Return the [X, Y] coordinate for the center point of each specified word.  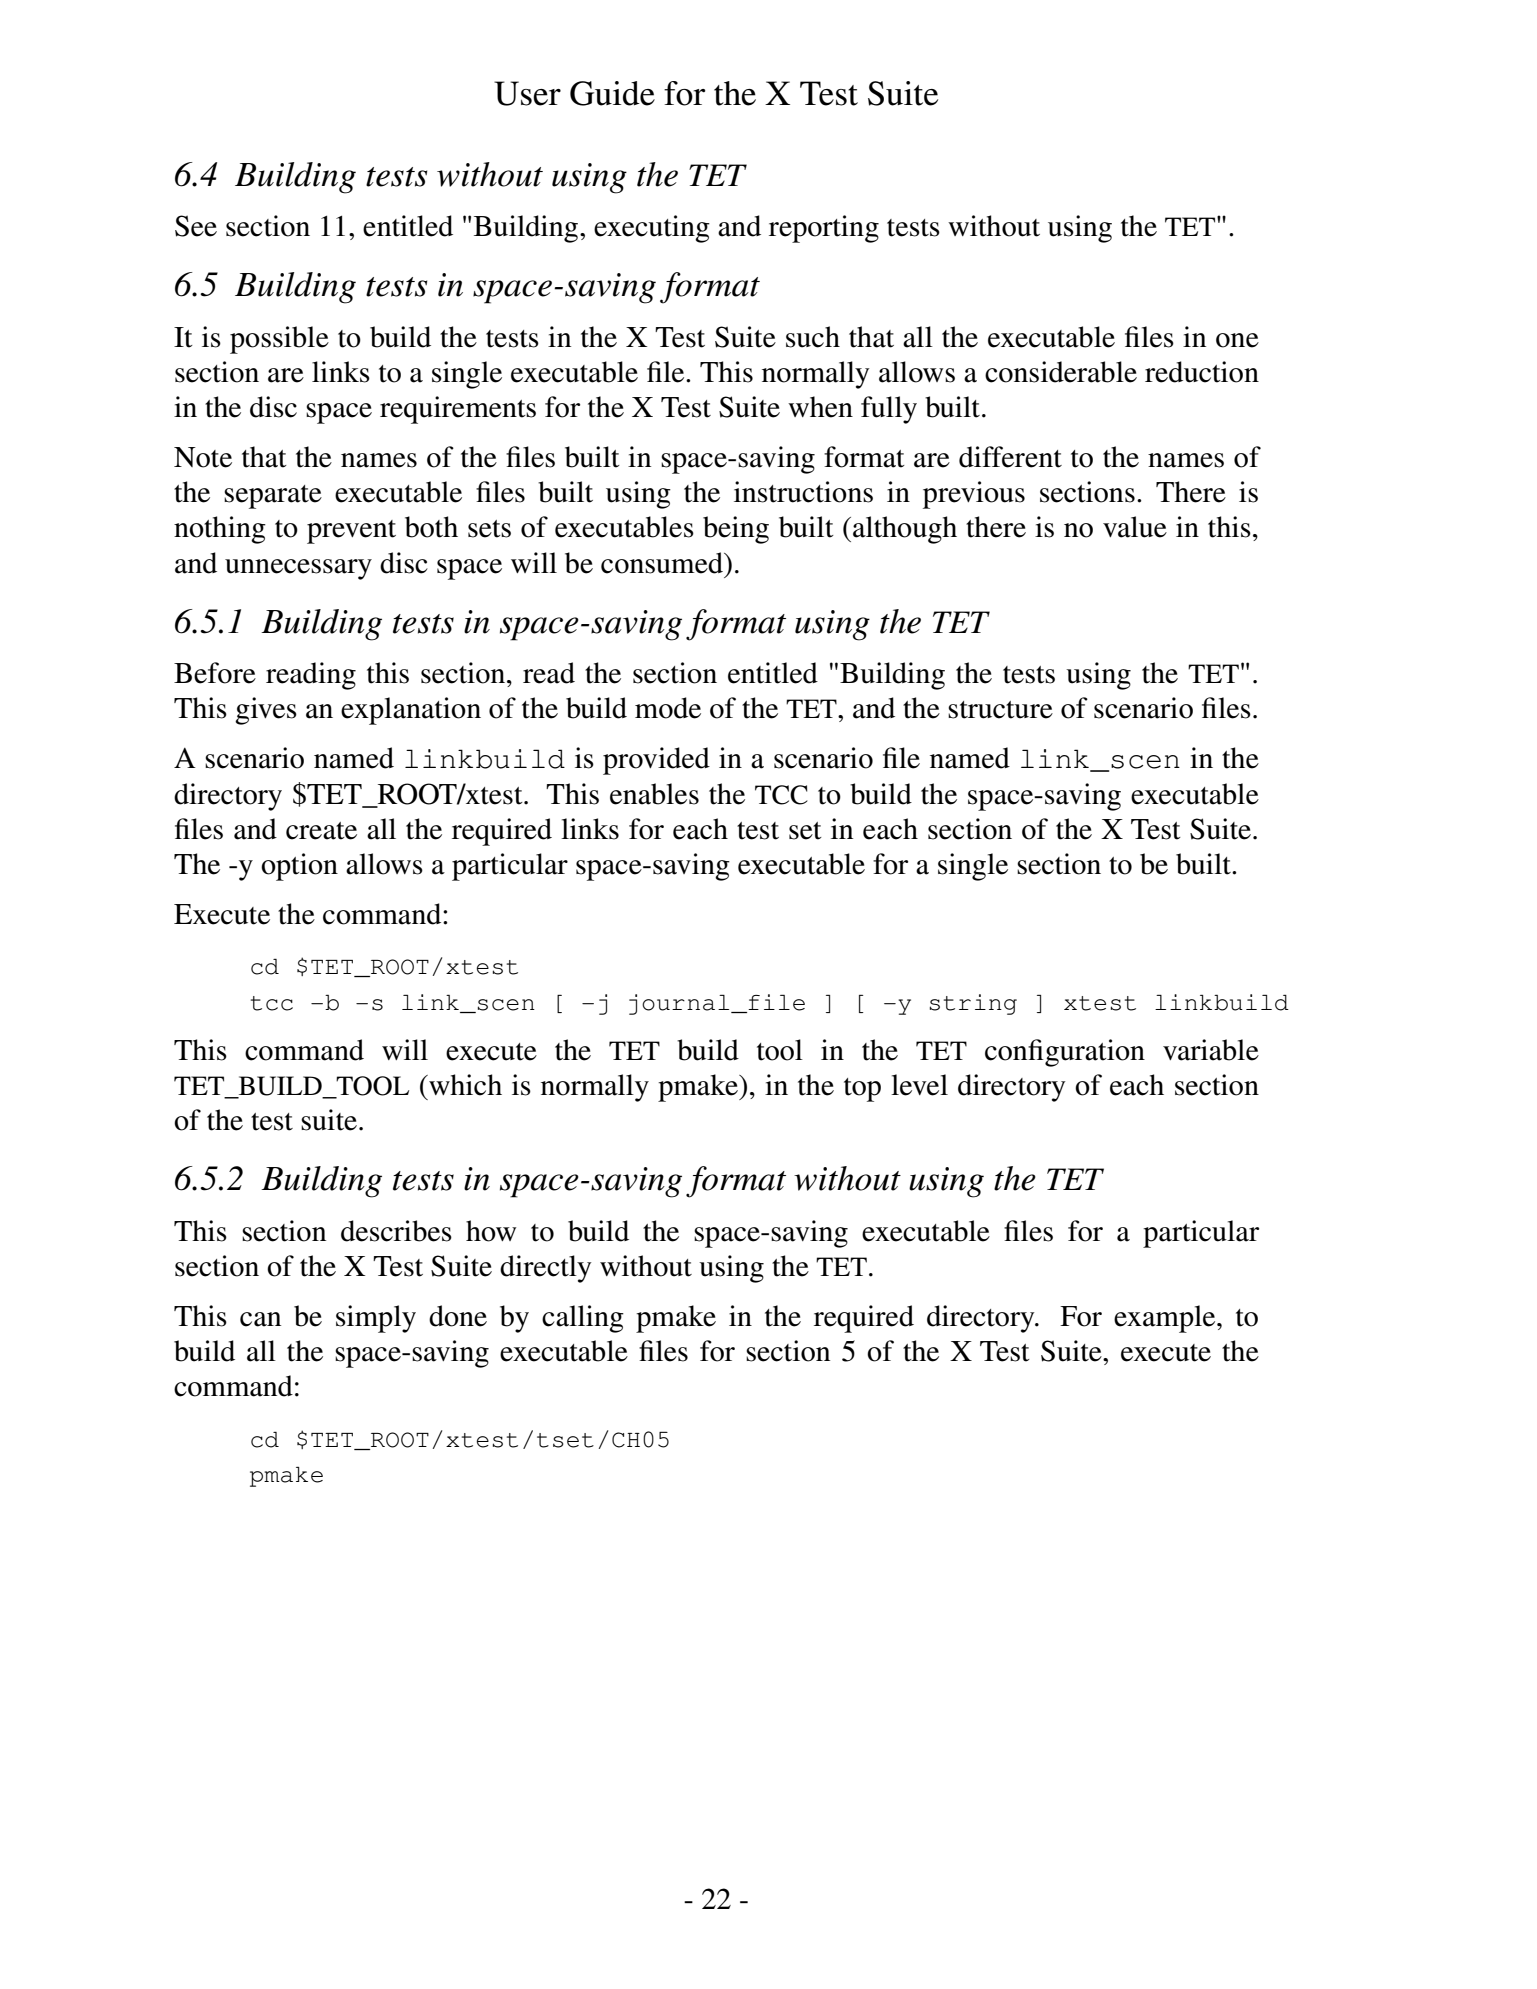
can [260, 1319]
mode [668, 708]
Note [203, 457]
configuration [1065, 1053]
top [862, 1090]
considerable [1061, 372]
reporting [824, 229]
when [820, 407]
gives [266, 711]
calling [583, 1319]
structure [1000, 710]
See [196, 226]
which [464, 1085]
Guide [612, 93]
